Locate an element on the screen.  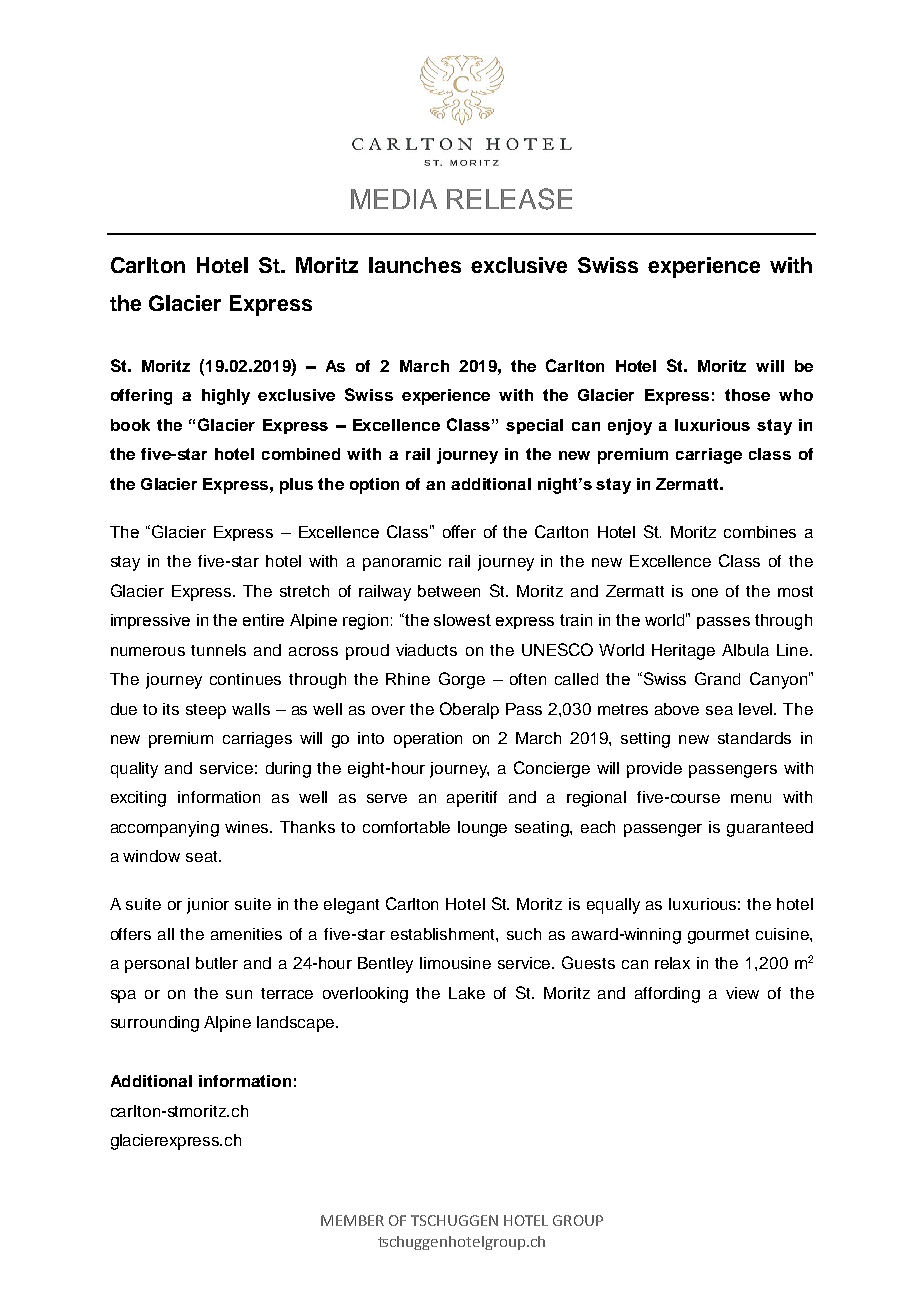
Lake is located at coordinates (467, 993).
